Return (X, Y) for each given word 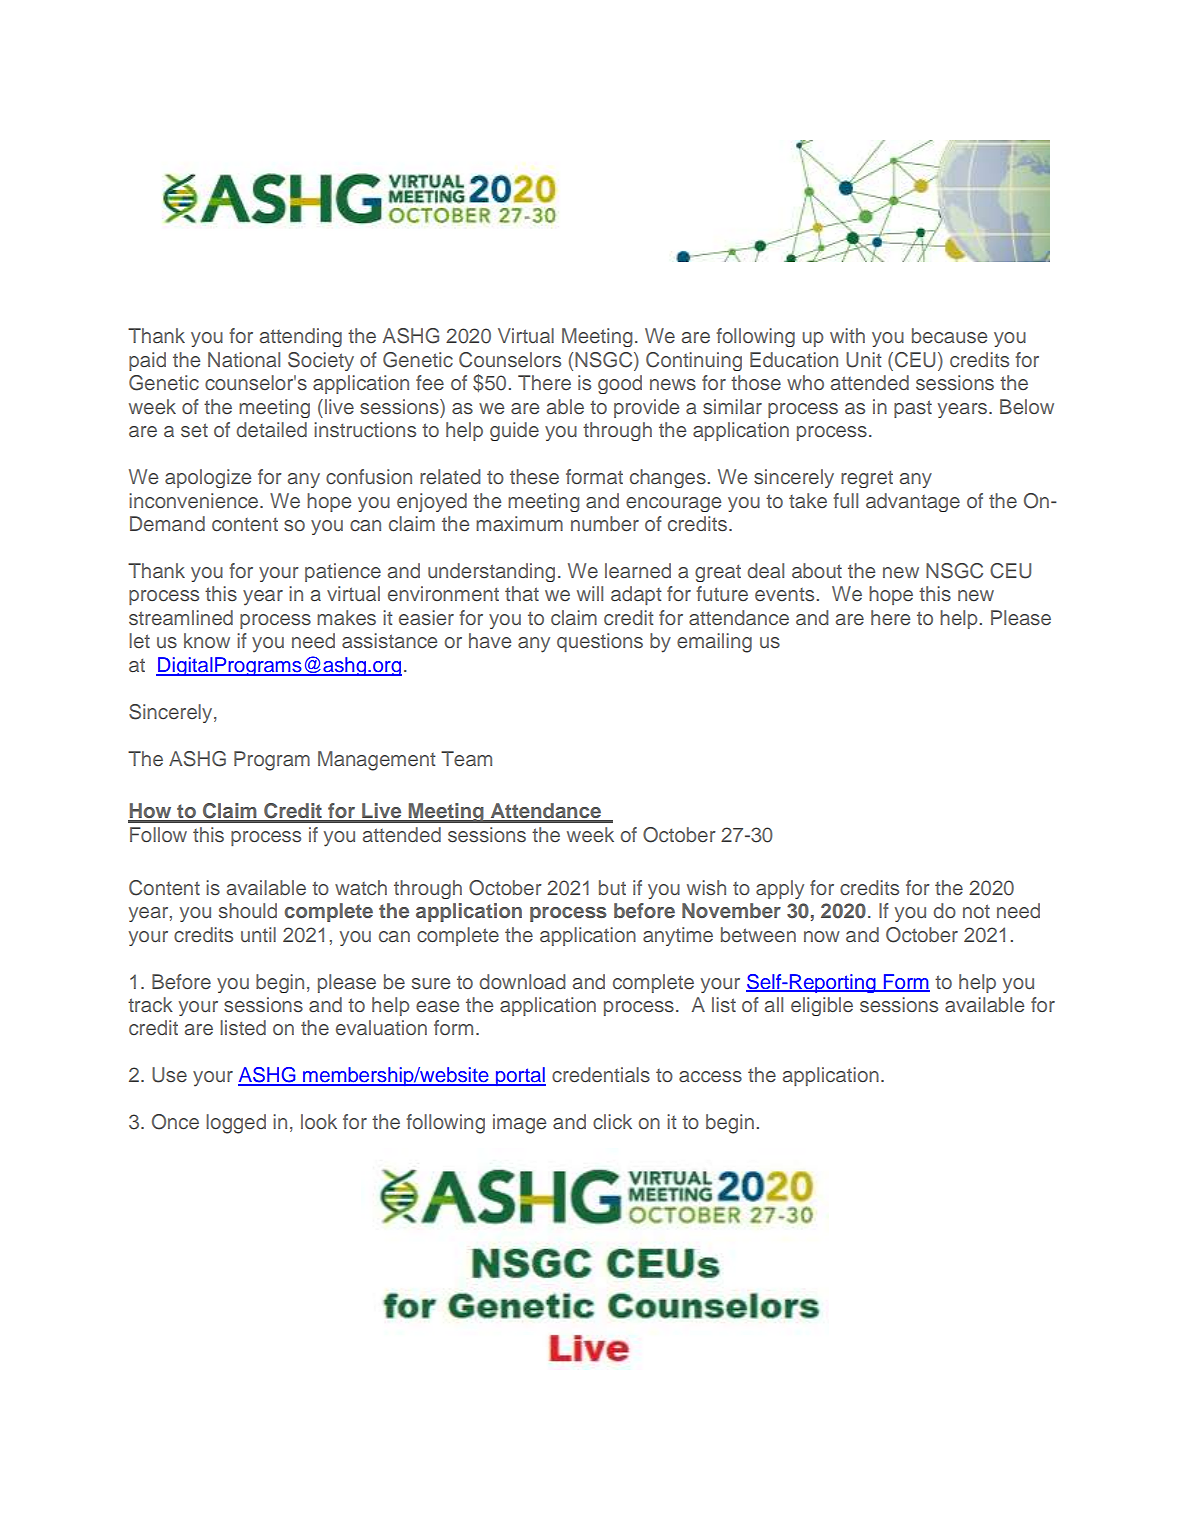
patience (343, 572)
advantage (913, 502)
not (976, 911)
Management (377, 761)
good (620, 384)
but (612, 888)
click (612, 1122)
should (248, 911)
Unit (864, 360)
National (244, 359)
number (605, 524)
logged (236, 1124)
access (710, 1077)
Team (466, 759)
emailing (714, 643)
